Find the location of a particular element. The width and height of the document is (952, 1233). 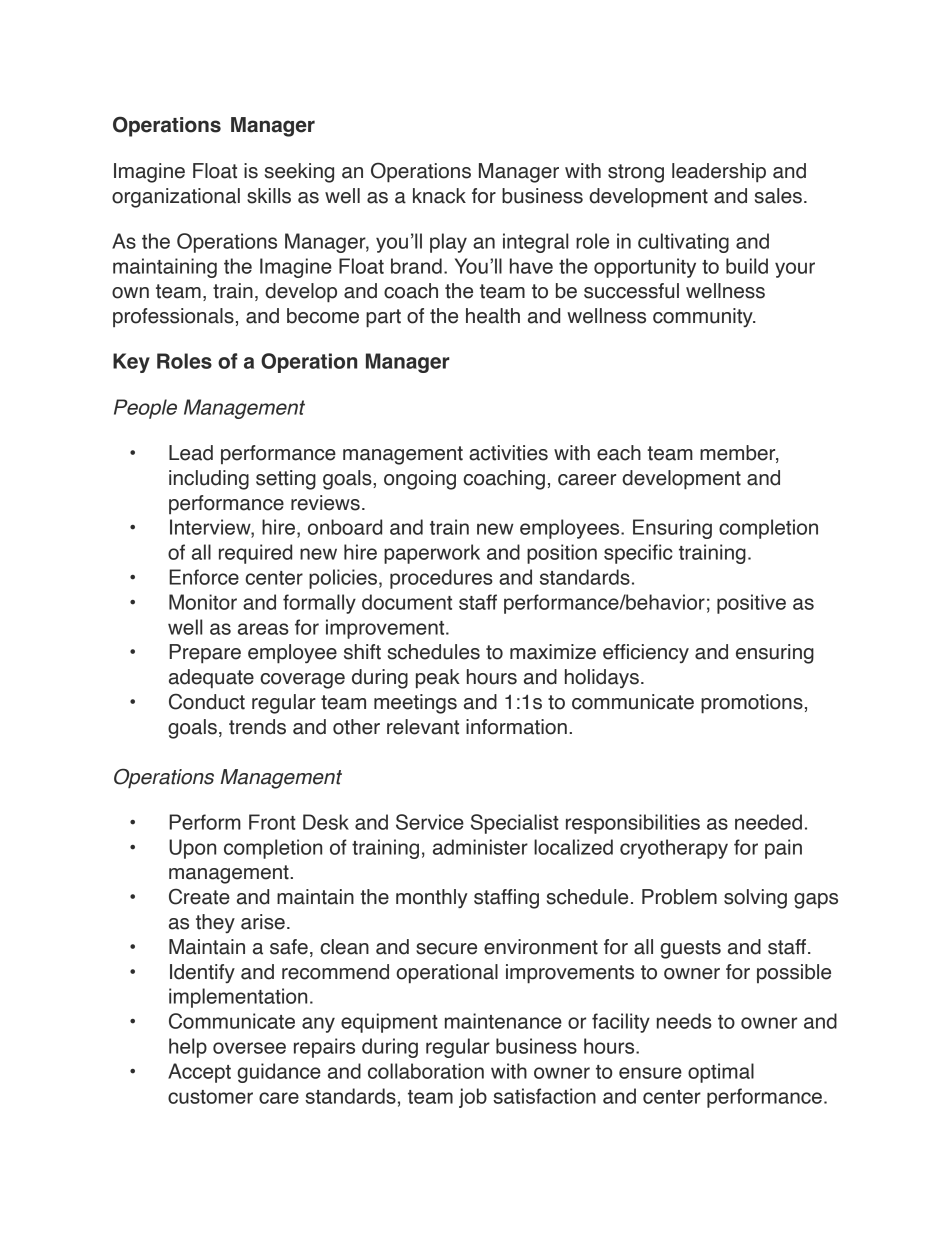

Accept is located at coordinates (199, 1073).
